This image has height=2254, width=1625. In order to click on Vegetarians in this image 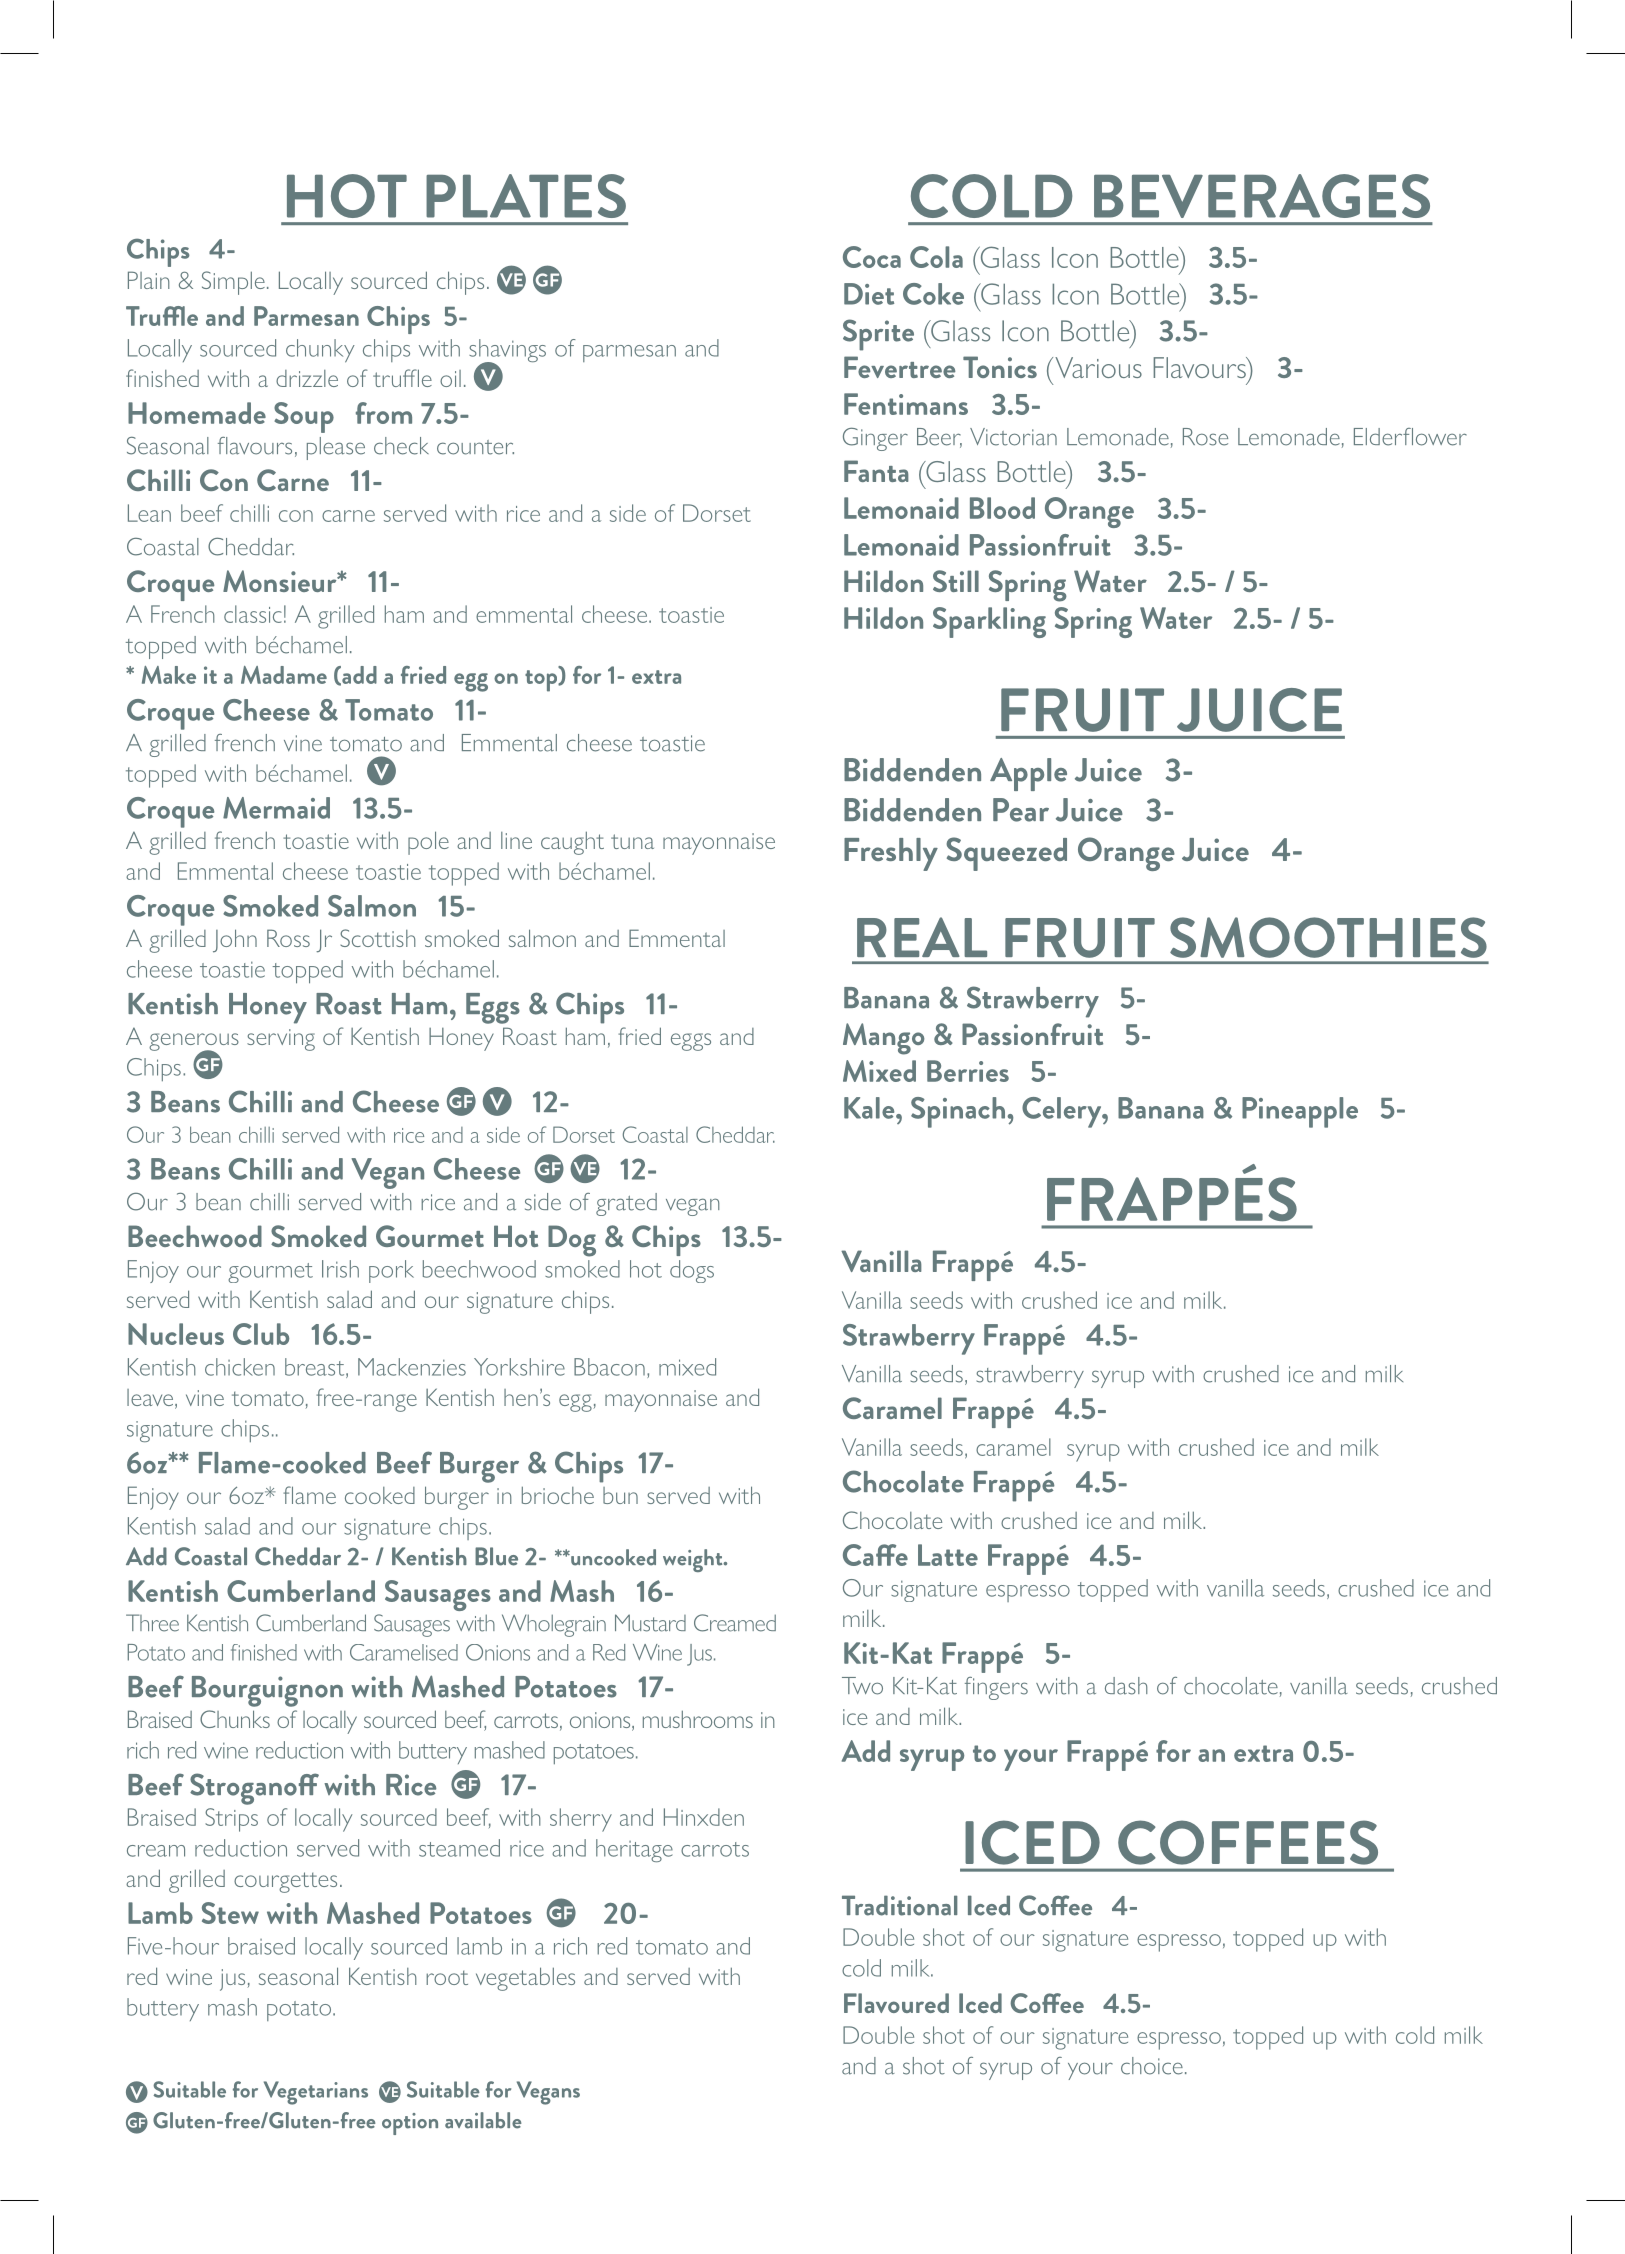, I will do `click(316, 2093)`.
